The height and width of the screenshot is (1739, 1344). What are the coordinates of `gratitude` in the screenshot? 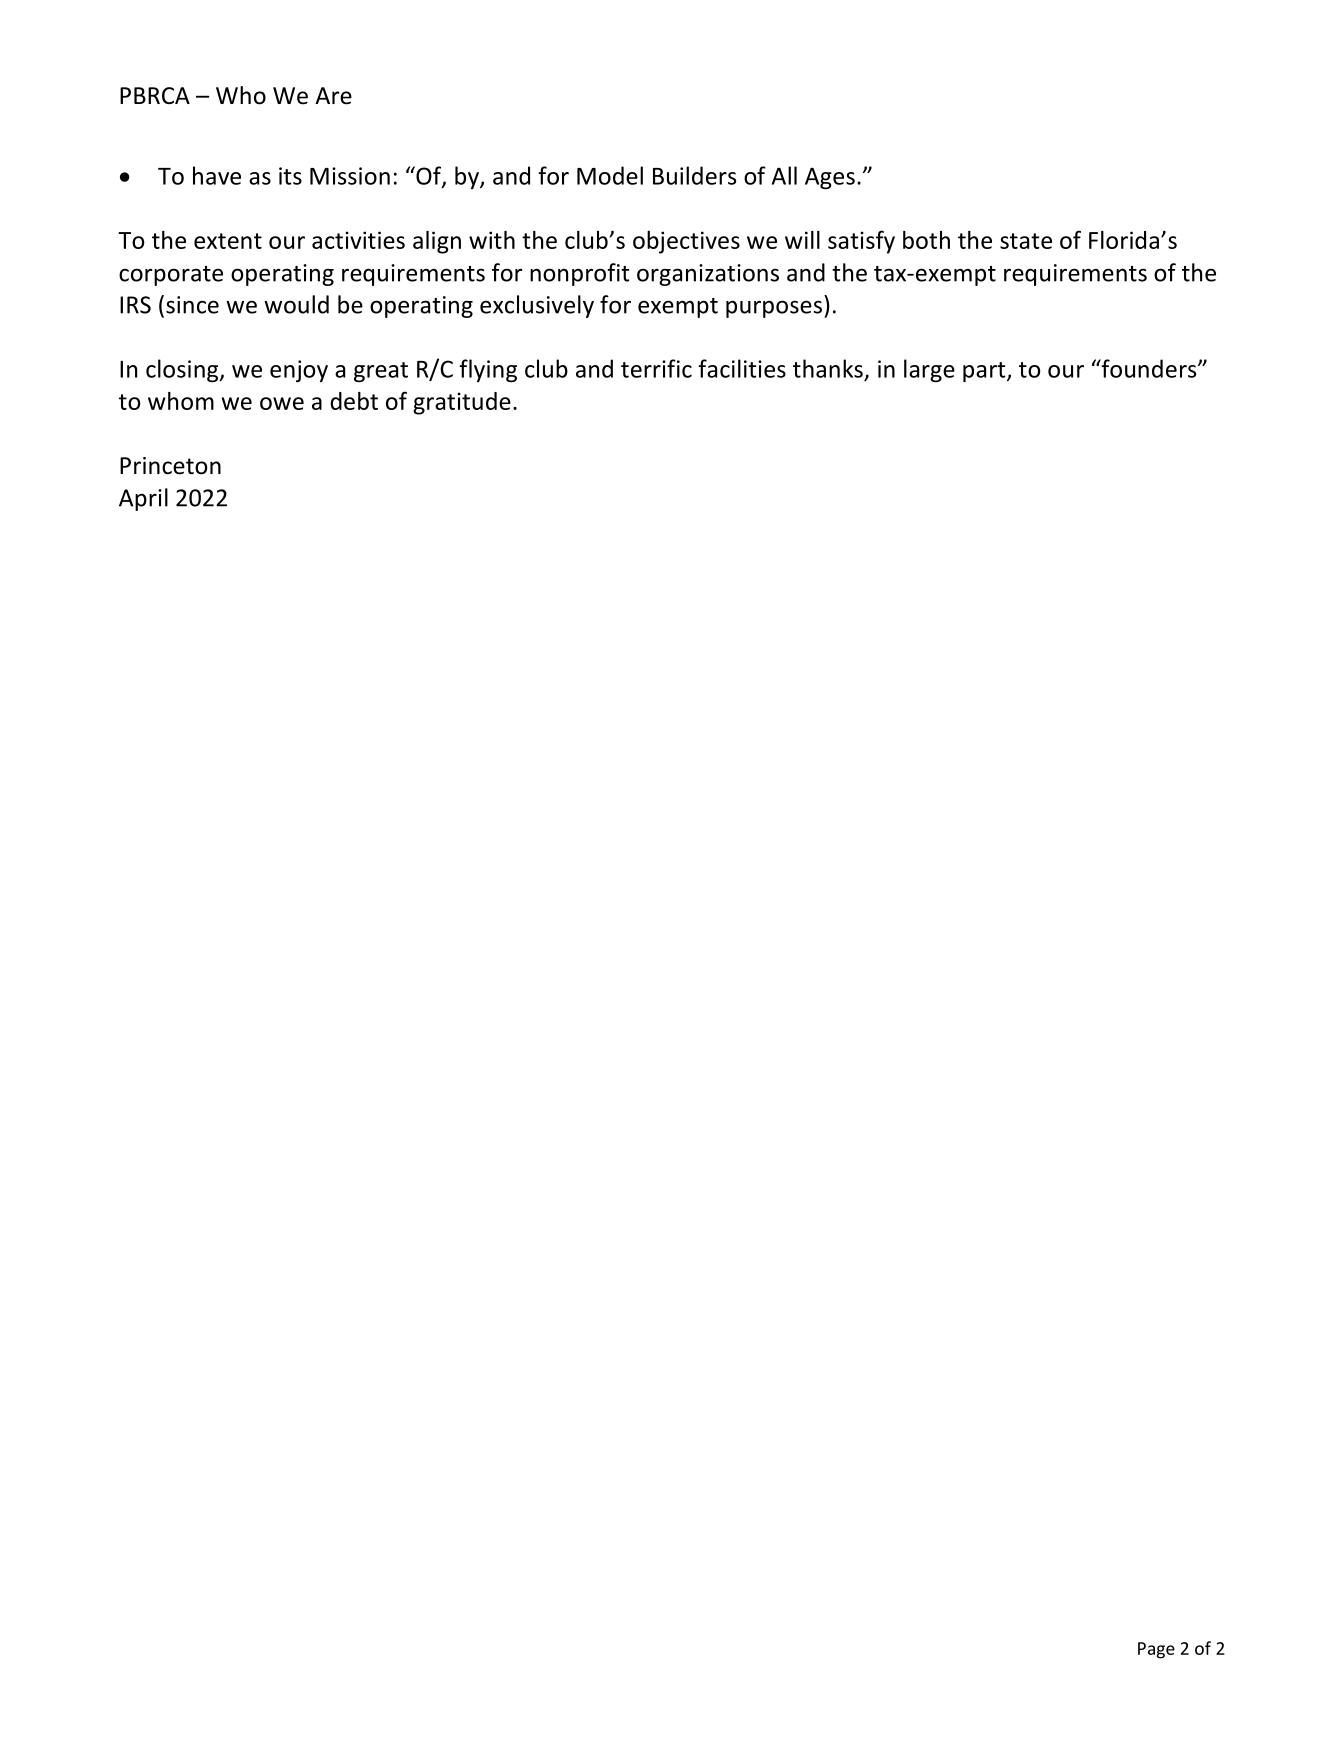 It's located at (462, 403).
